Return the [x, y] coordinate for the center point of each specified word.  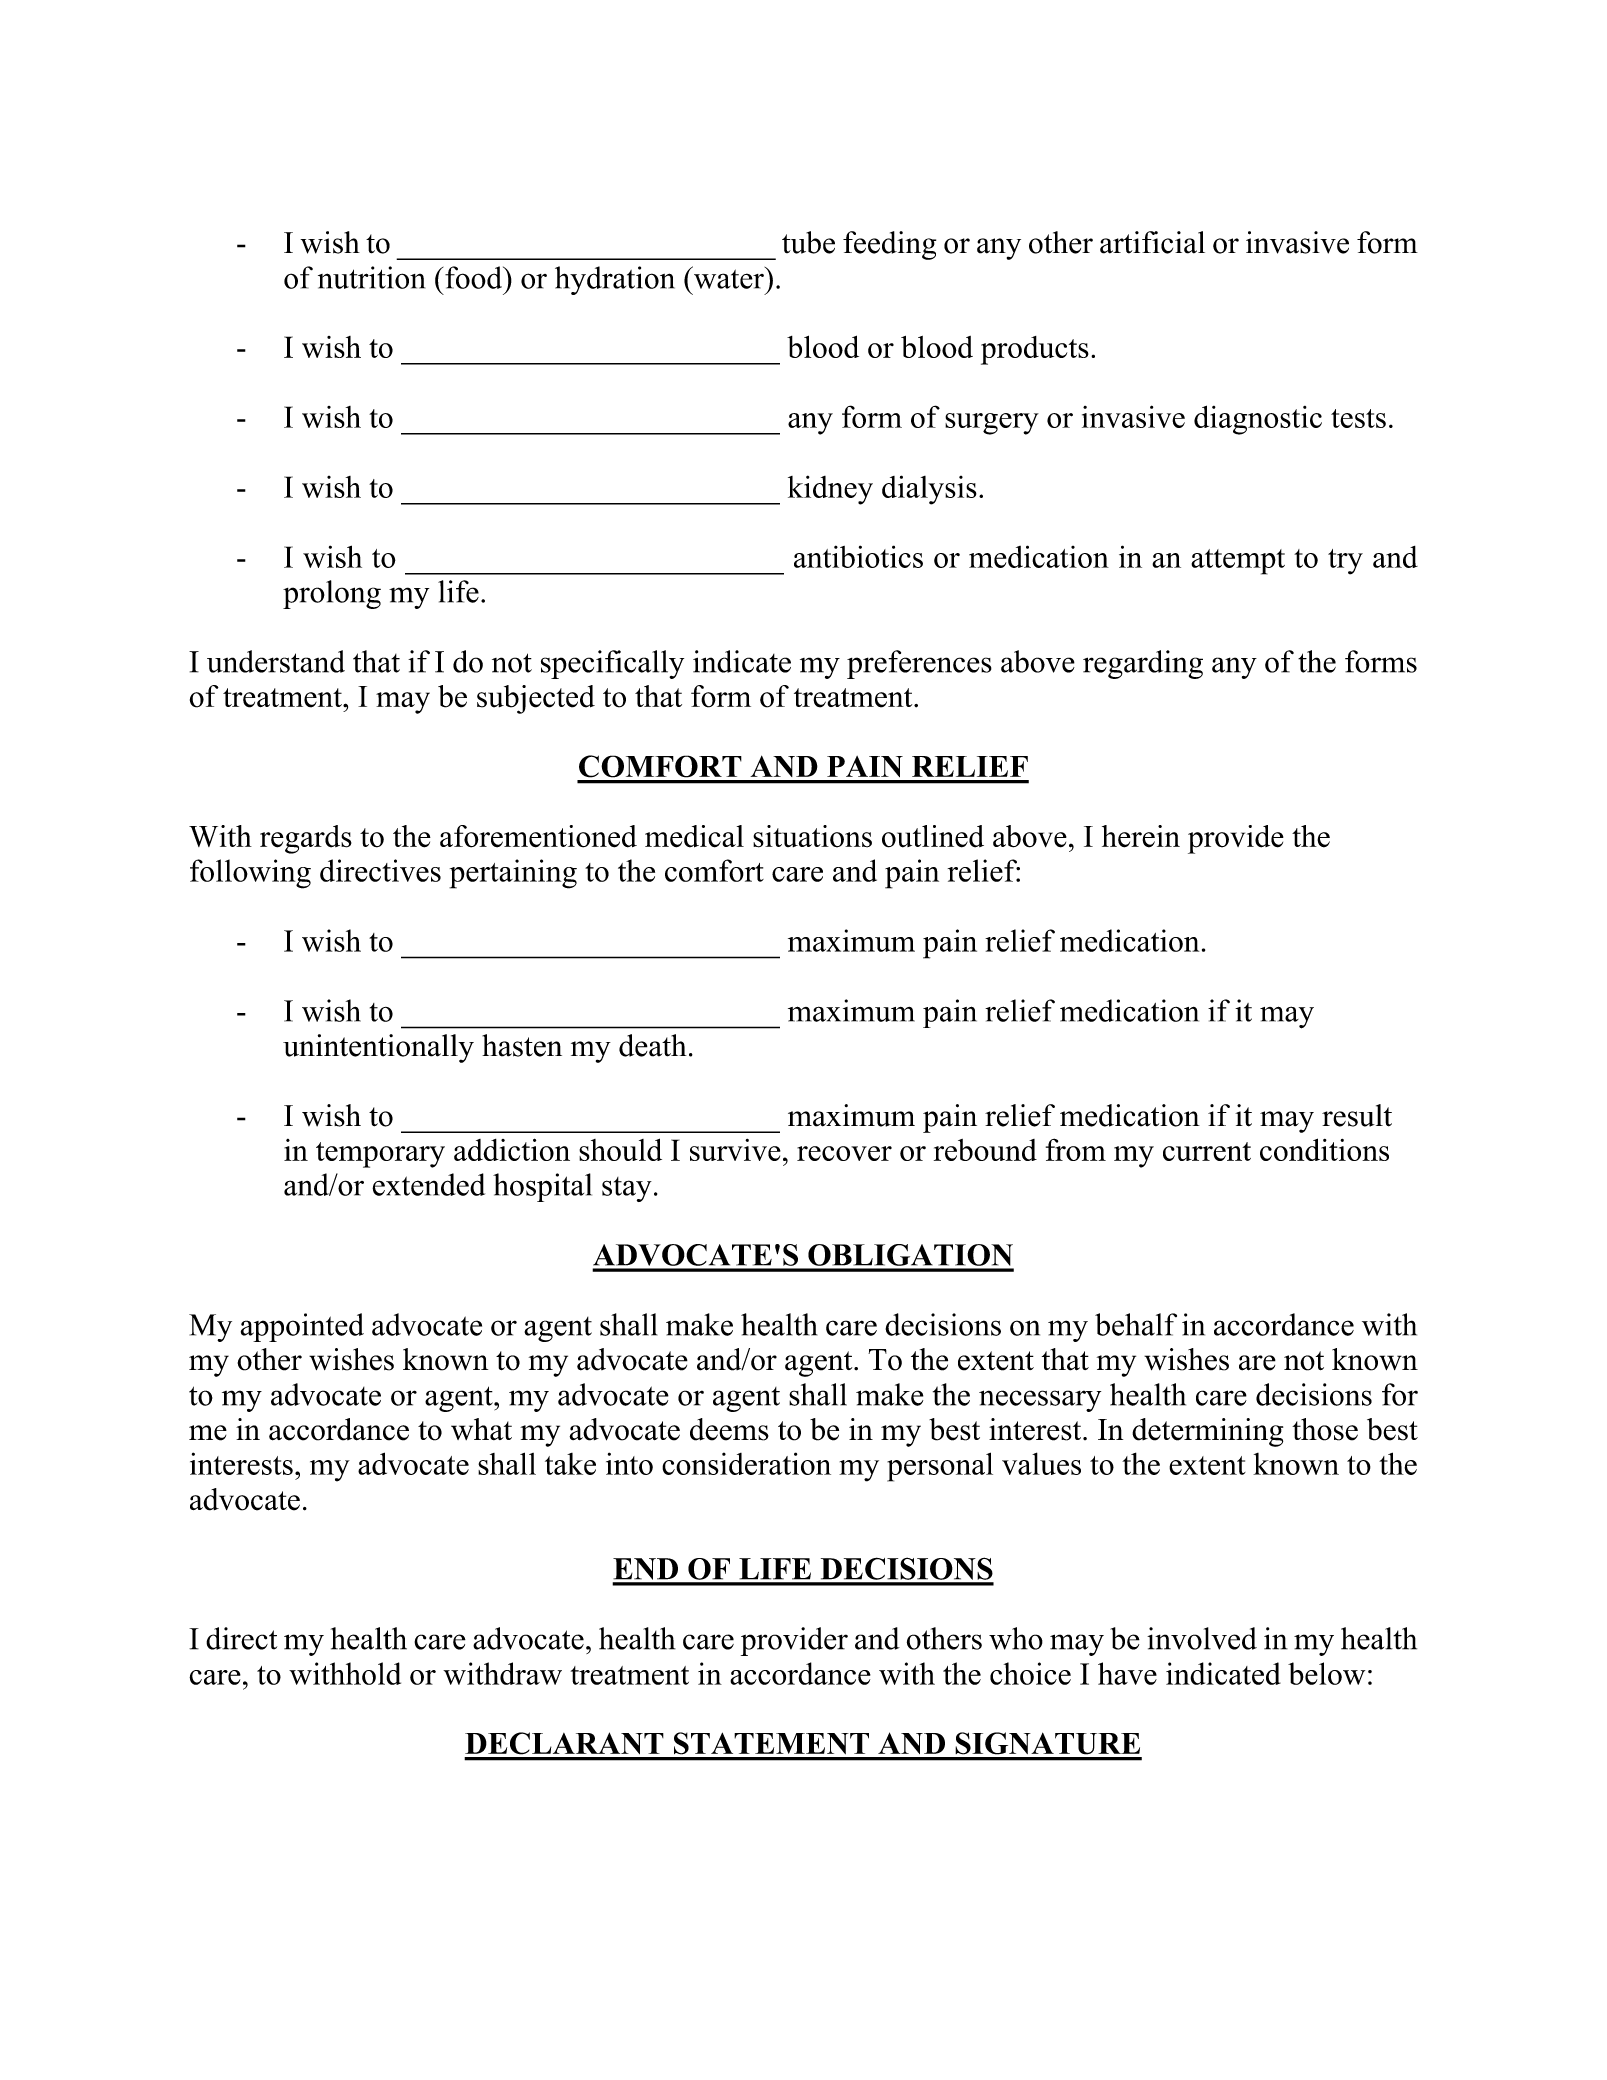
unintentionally [378, 1048]
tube [808, 242]
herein [1141, 836]
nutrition [371, 277]
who [1016, 1638]
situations [812, 836]
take [570, 1464]
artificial [1152, 242]
